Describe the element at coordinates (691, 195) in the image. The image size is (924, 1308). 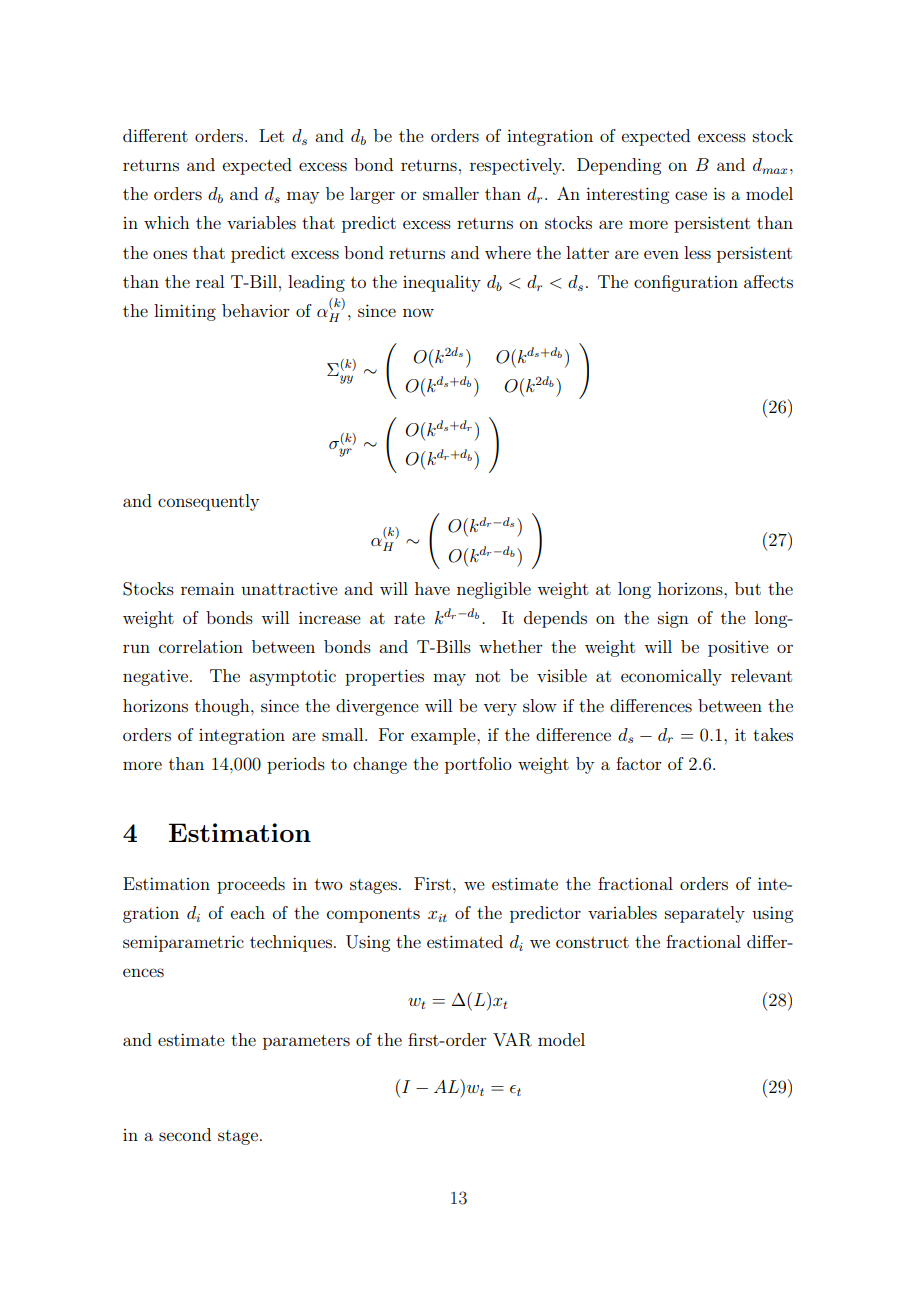
I see `case` at that location.
